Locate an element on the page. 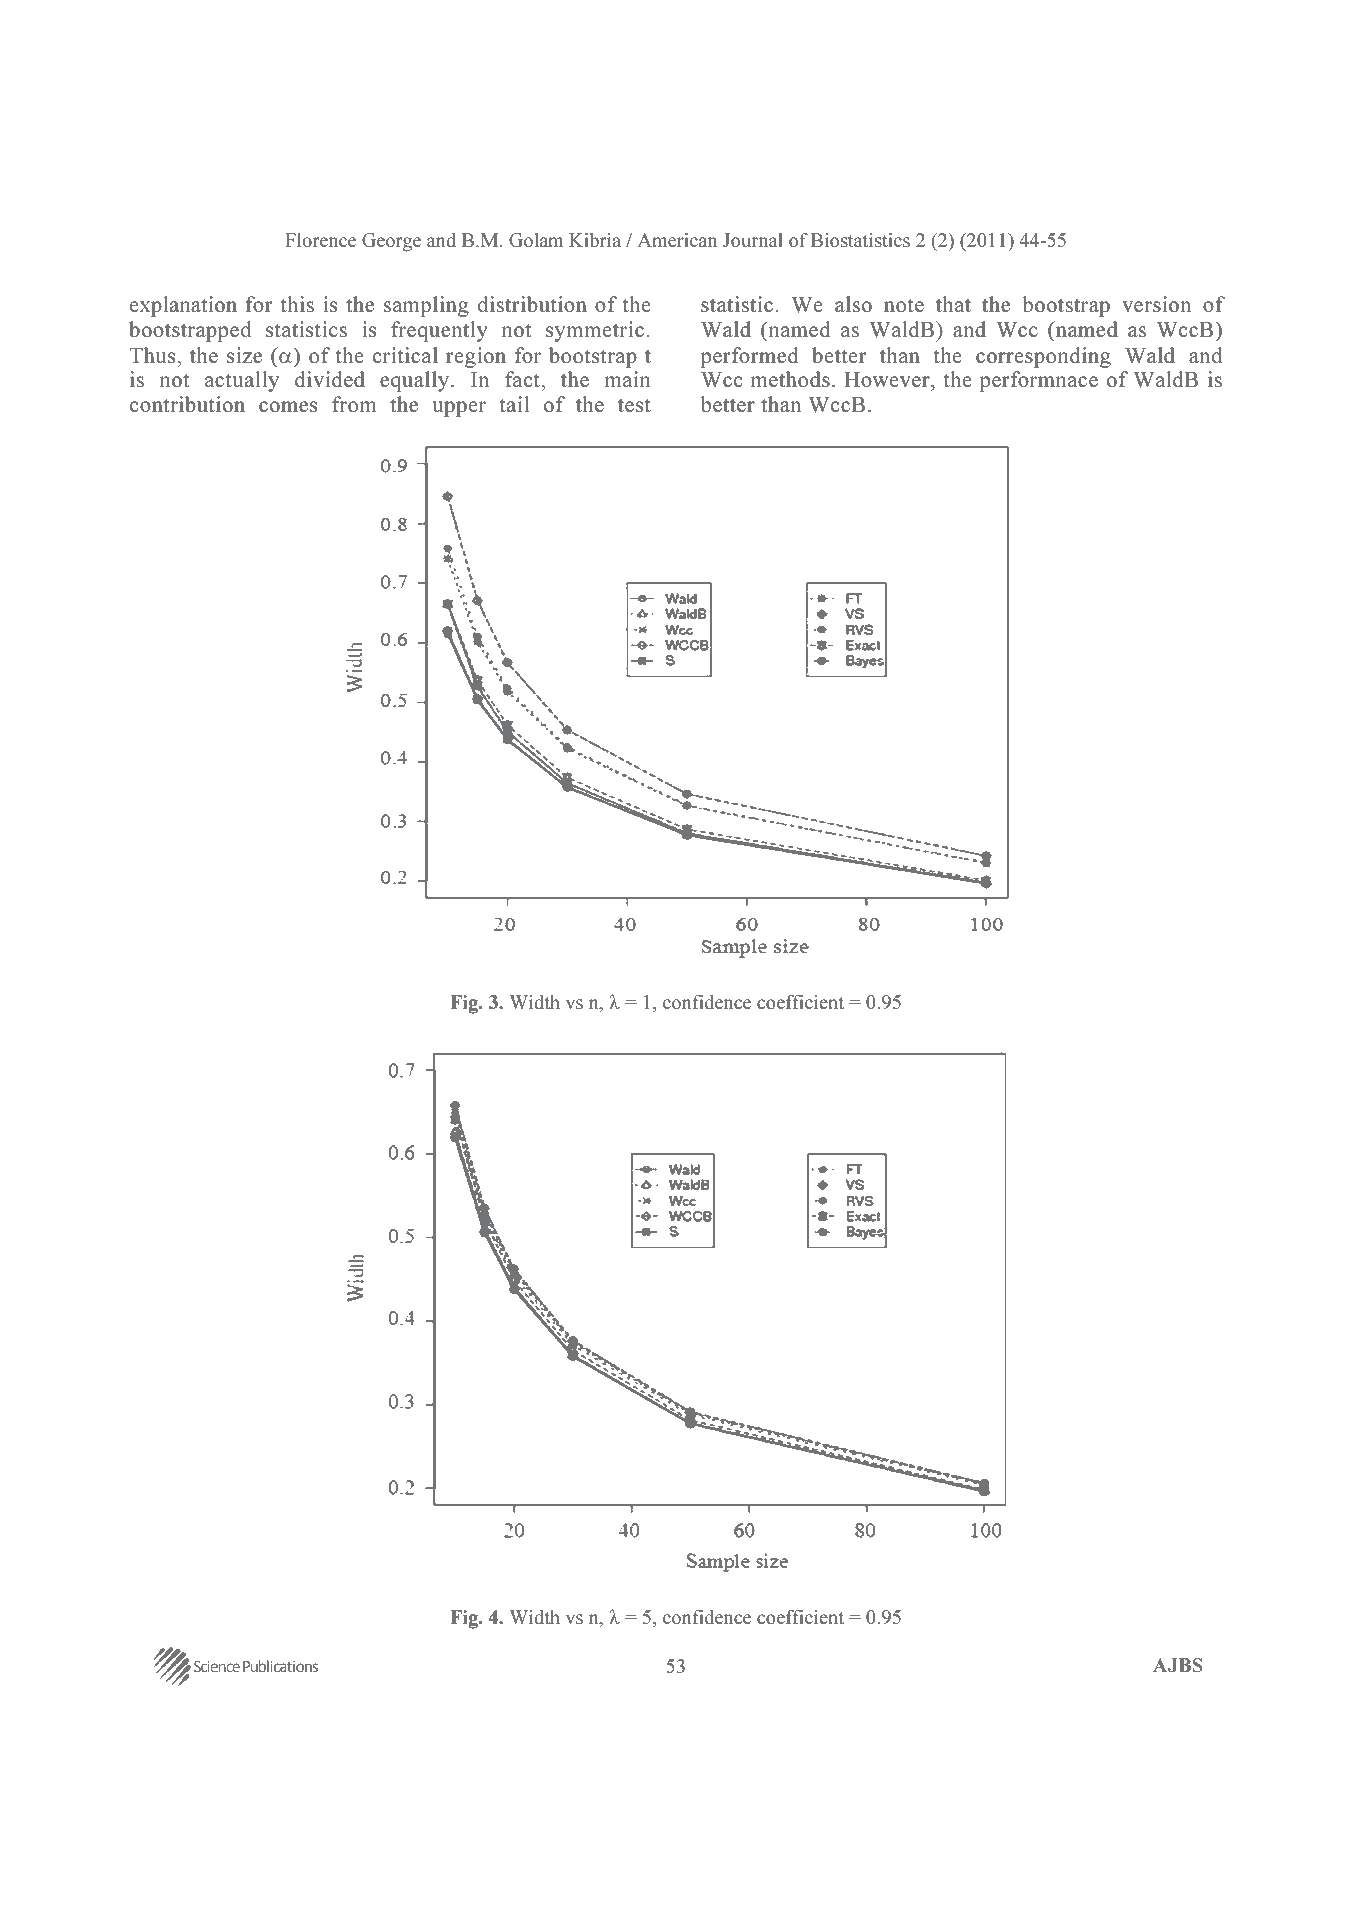 Image resolution: width=1351 pixels, height=1911 pixels. corresponding is located at coordinates (1043, 357).
